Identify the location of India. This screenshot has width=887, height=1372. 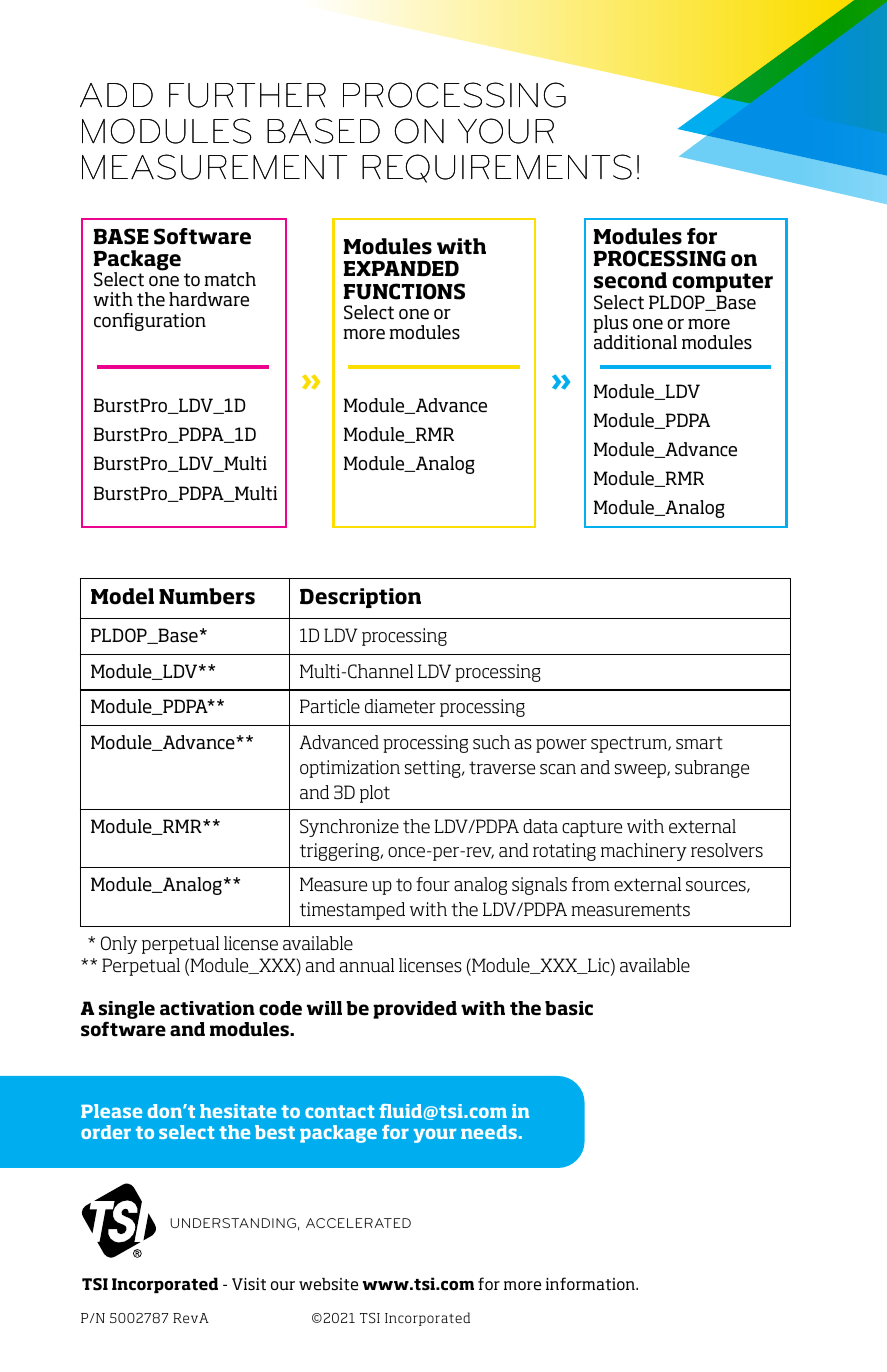
(415, 1320).
